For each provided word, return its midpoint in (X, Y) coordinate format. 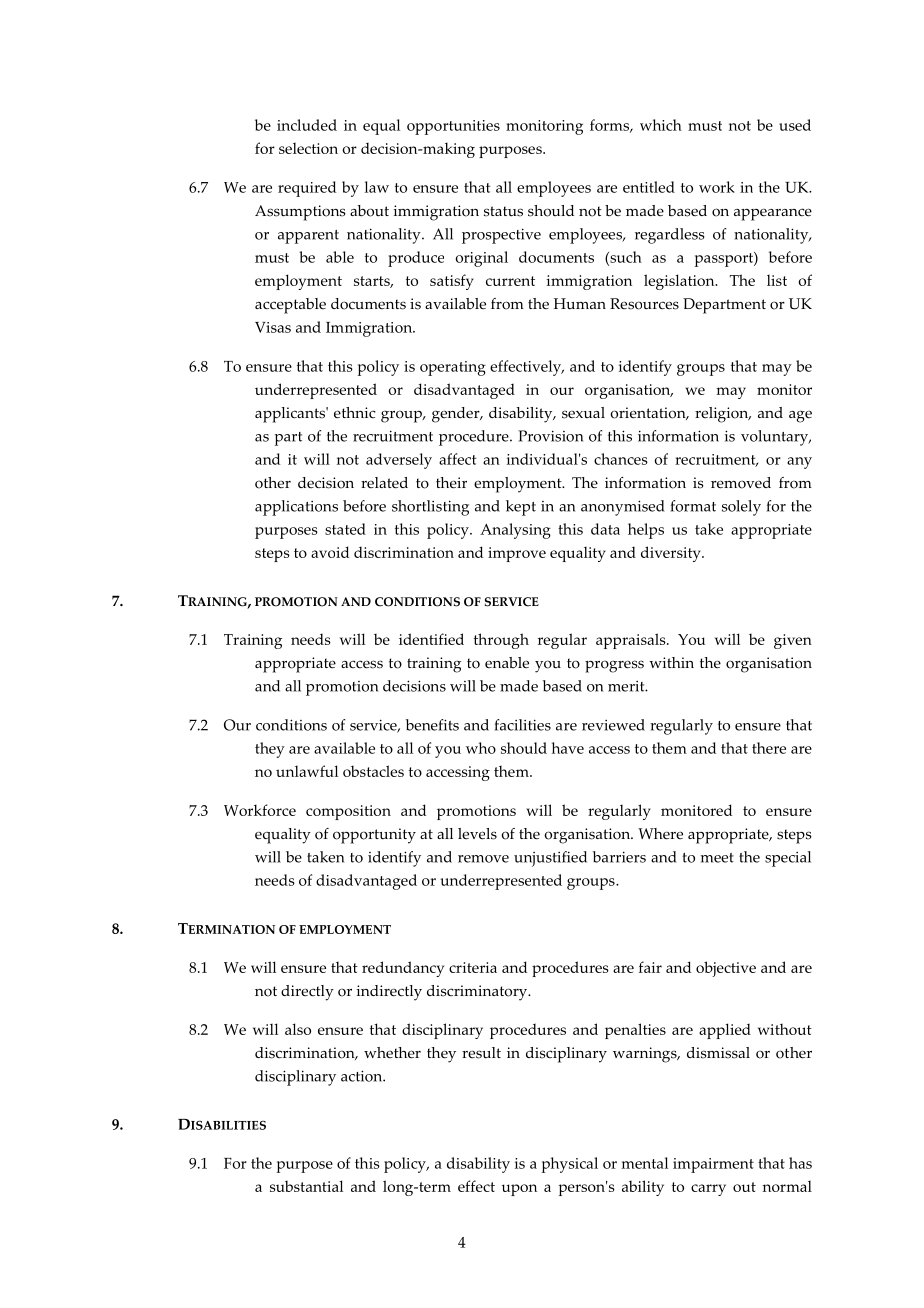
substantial (306, 1186)
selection (308, 148)
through (501, 641)
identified (431, 639)
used (795, 125)
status (503, 211)
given (793, 641)
